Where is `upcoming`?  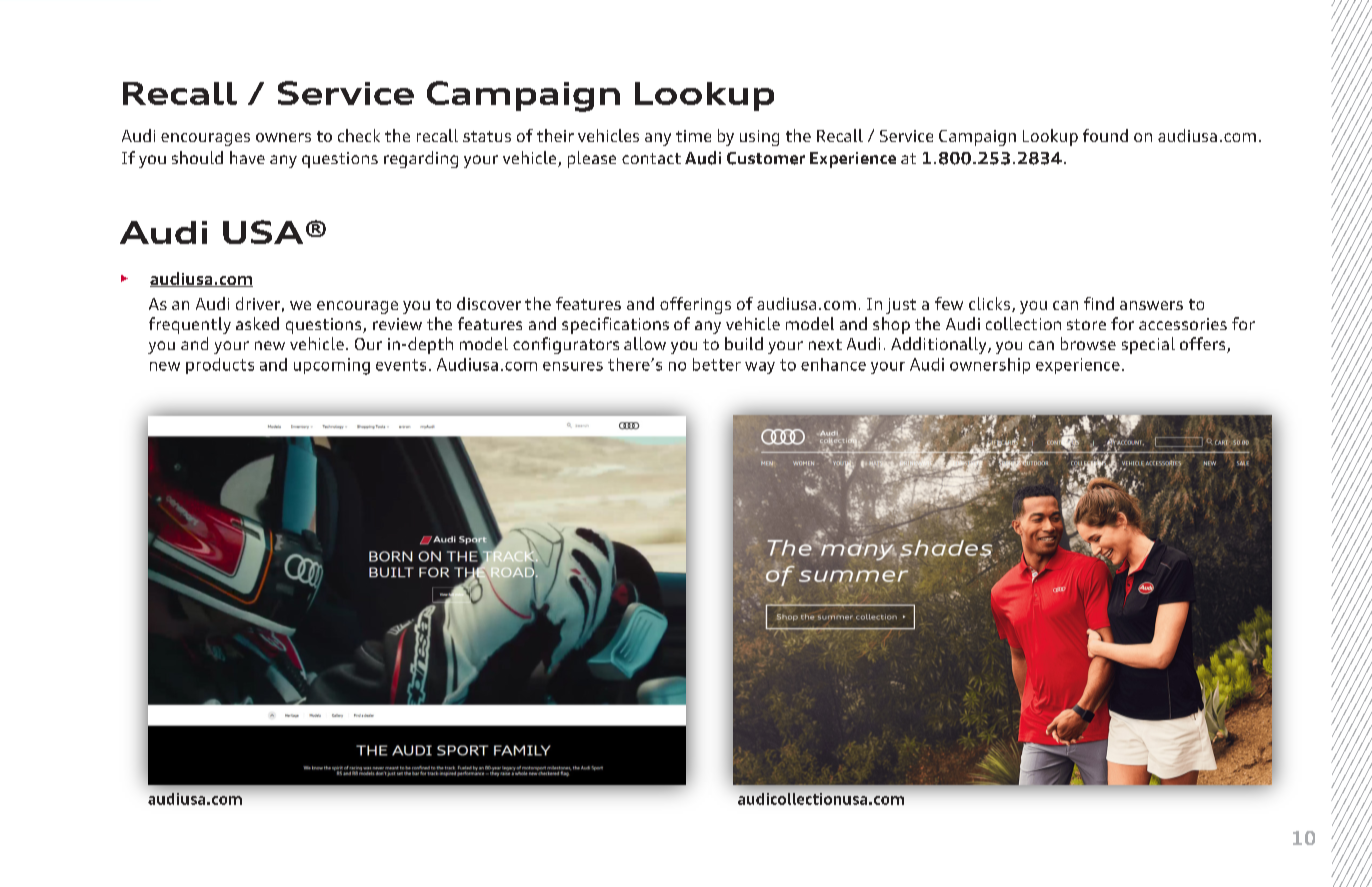 upcoming is located at coordinates (332, 366).
